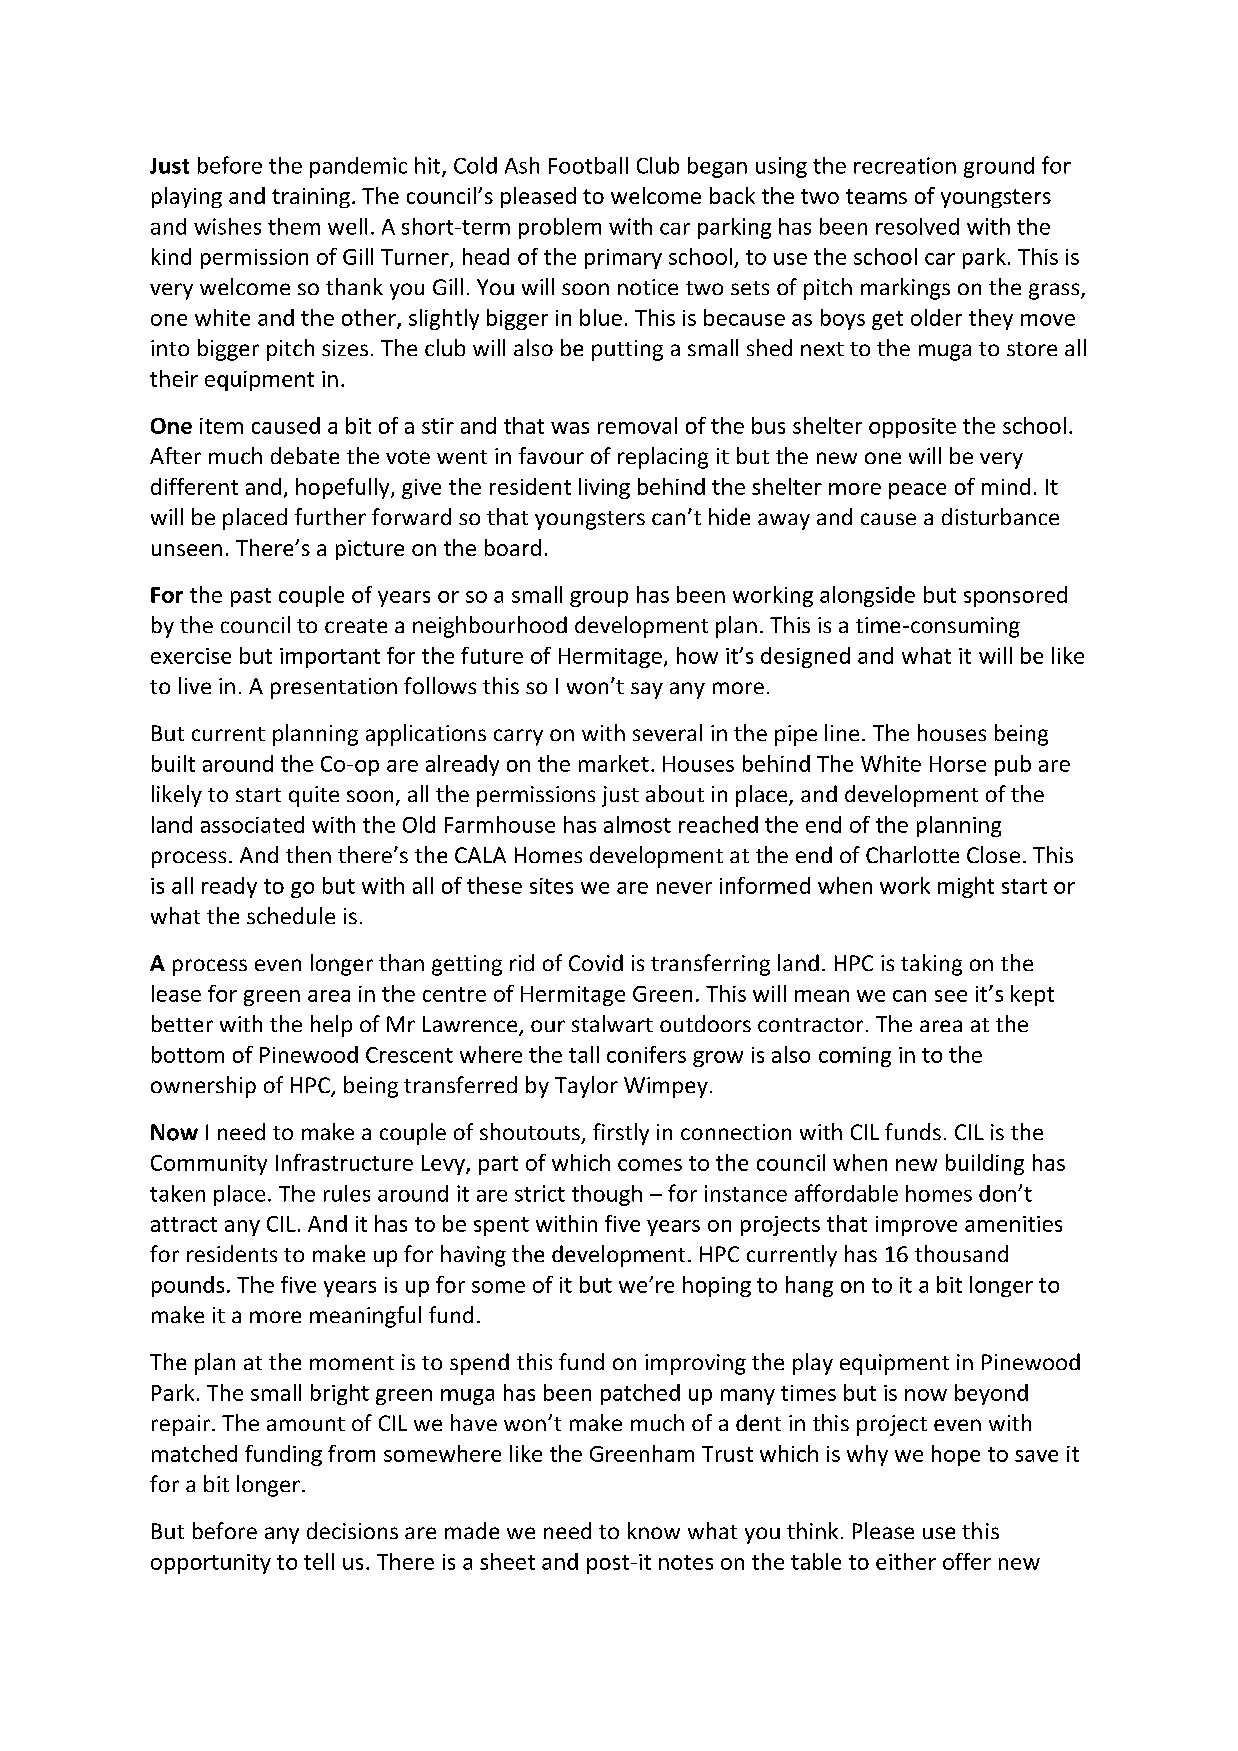 The image size is (1238, 1751). I want to click on know, so click(654, 1530).
